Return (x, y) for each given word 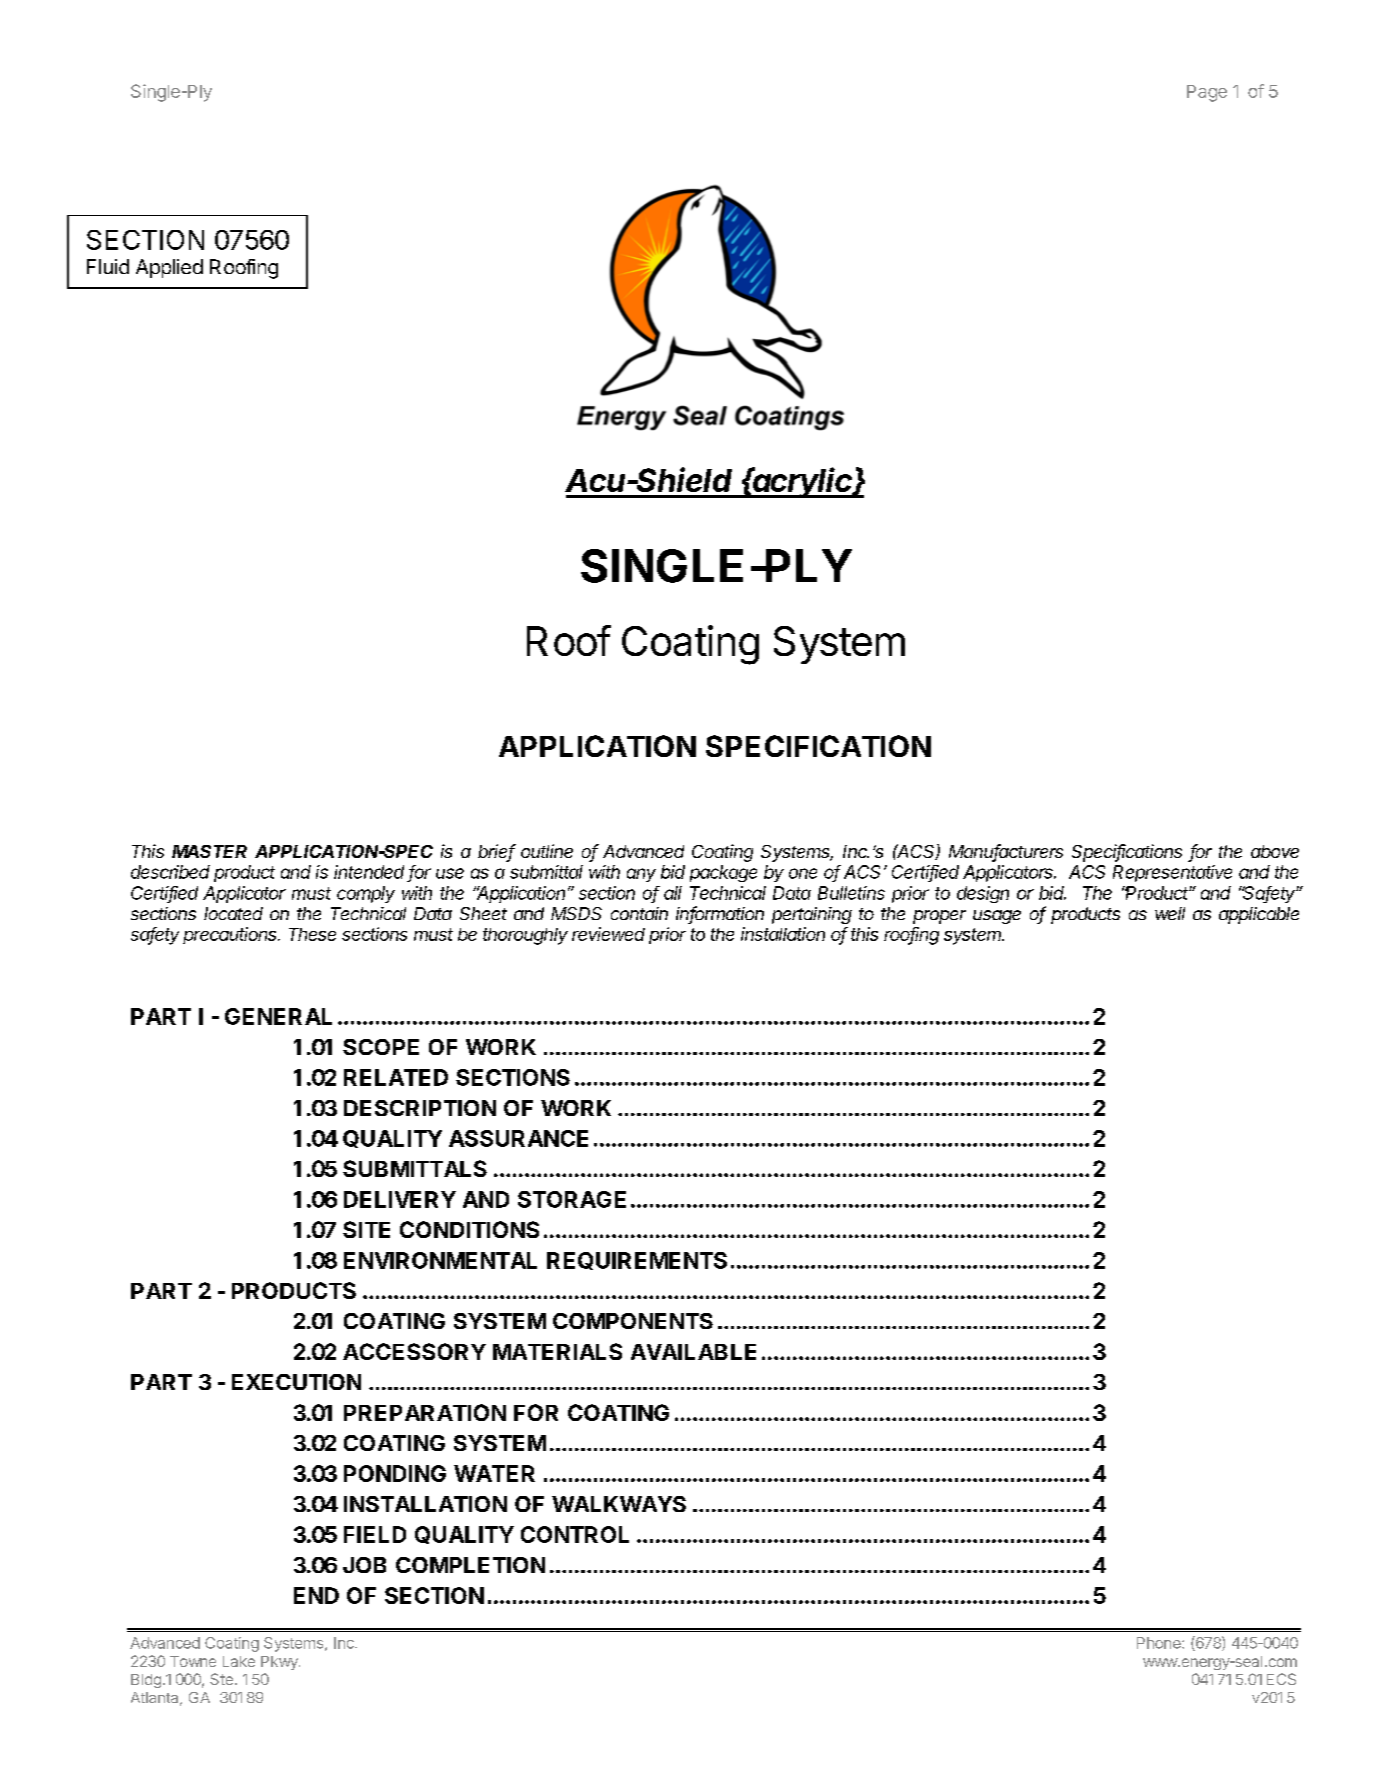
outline (547, 851)
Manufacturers (1006, 852)
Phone (1160, 1643)
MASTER (209, 851)
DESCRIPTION (420, 1108)
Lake (239, 1661)
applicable (1259, 915)
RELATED (396, 1077)
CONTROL (575, 1534)
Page (1207, 93)
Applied (169, 268)
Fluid (108, 266)
